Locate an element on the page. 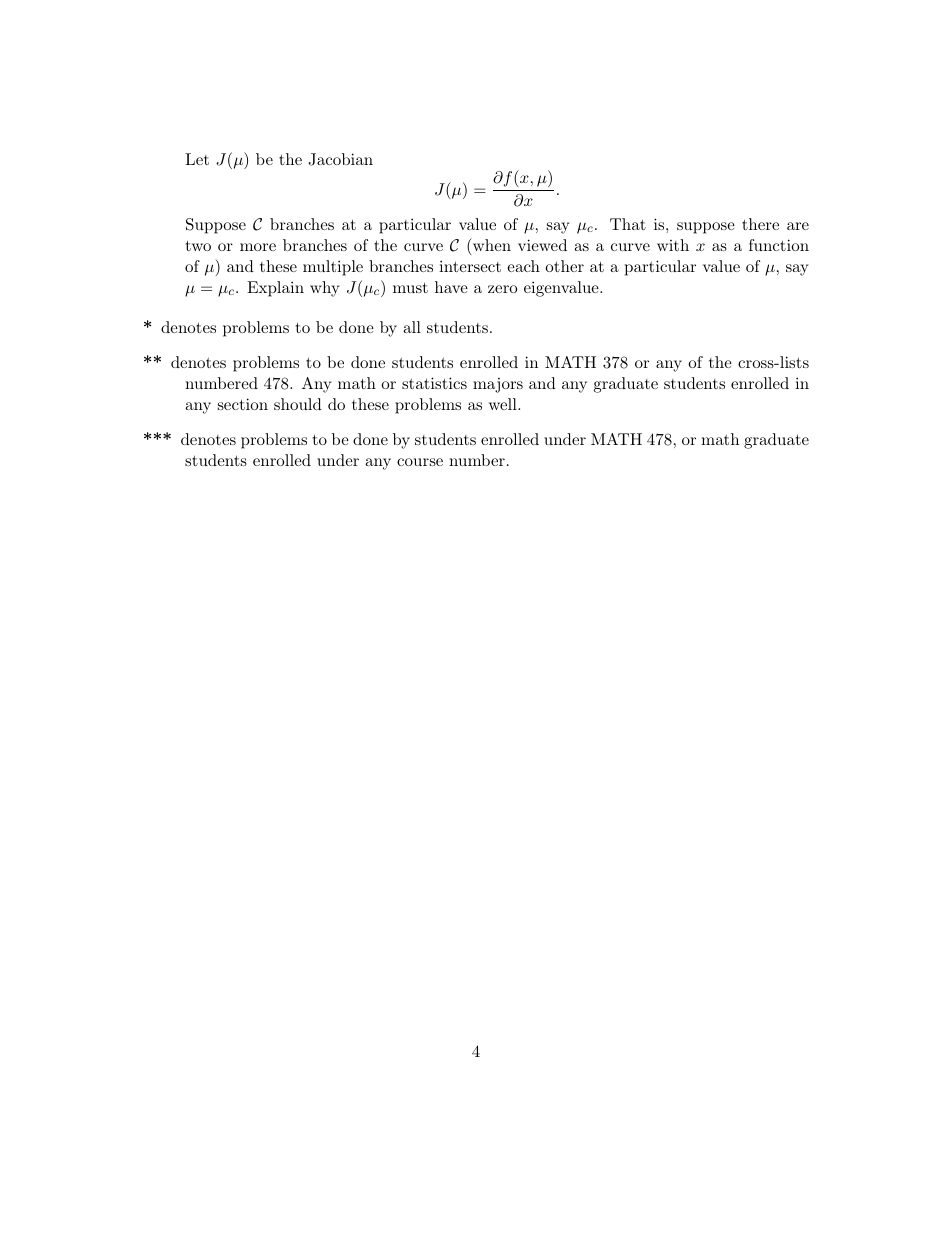  Explain is located at coordinates (275, 289).
